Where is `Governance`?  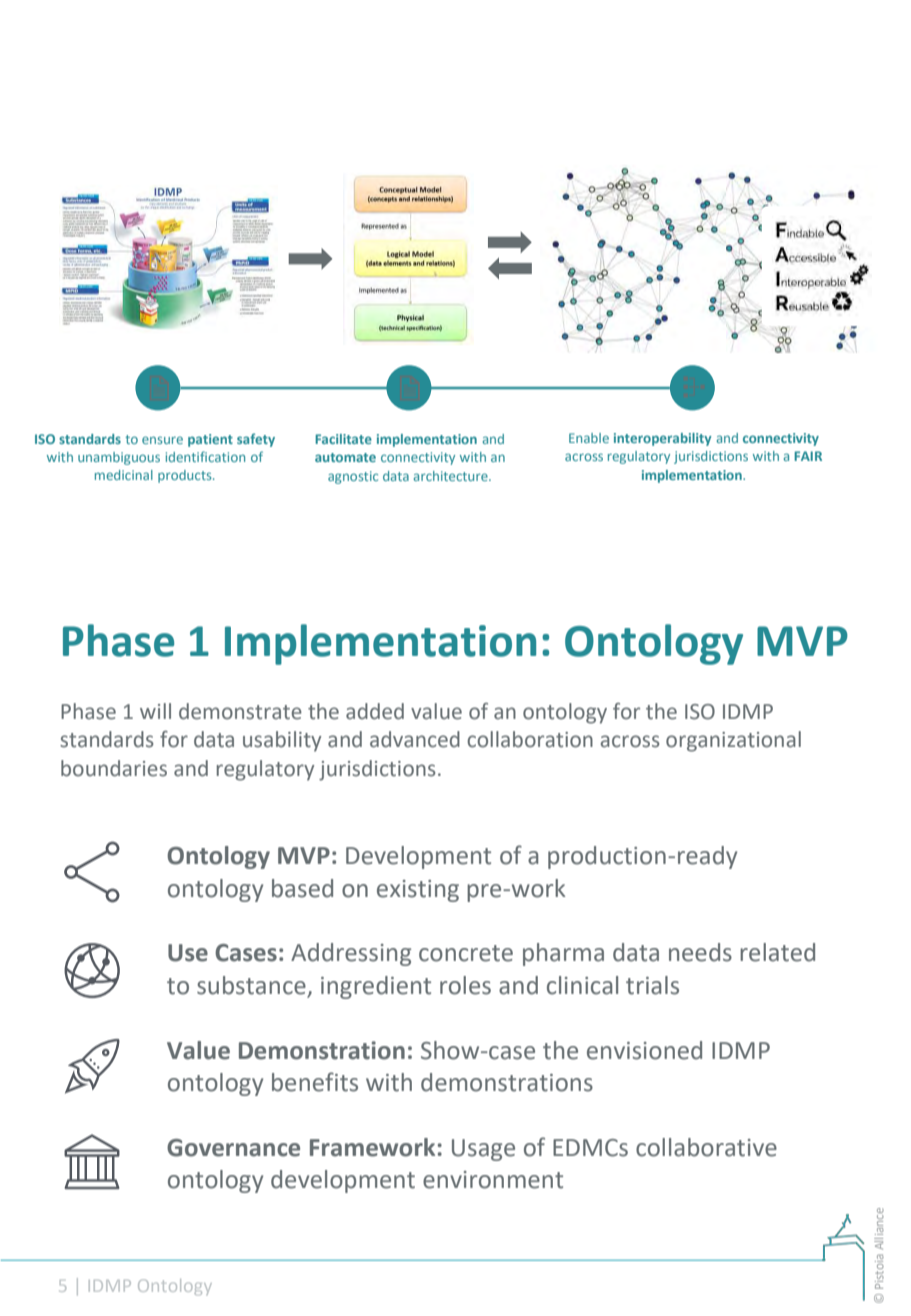
Governance is located at coordinates (233, 1148).
